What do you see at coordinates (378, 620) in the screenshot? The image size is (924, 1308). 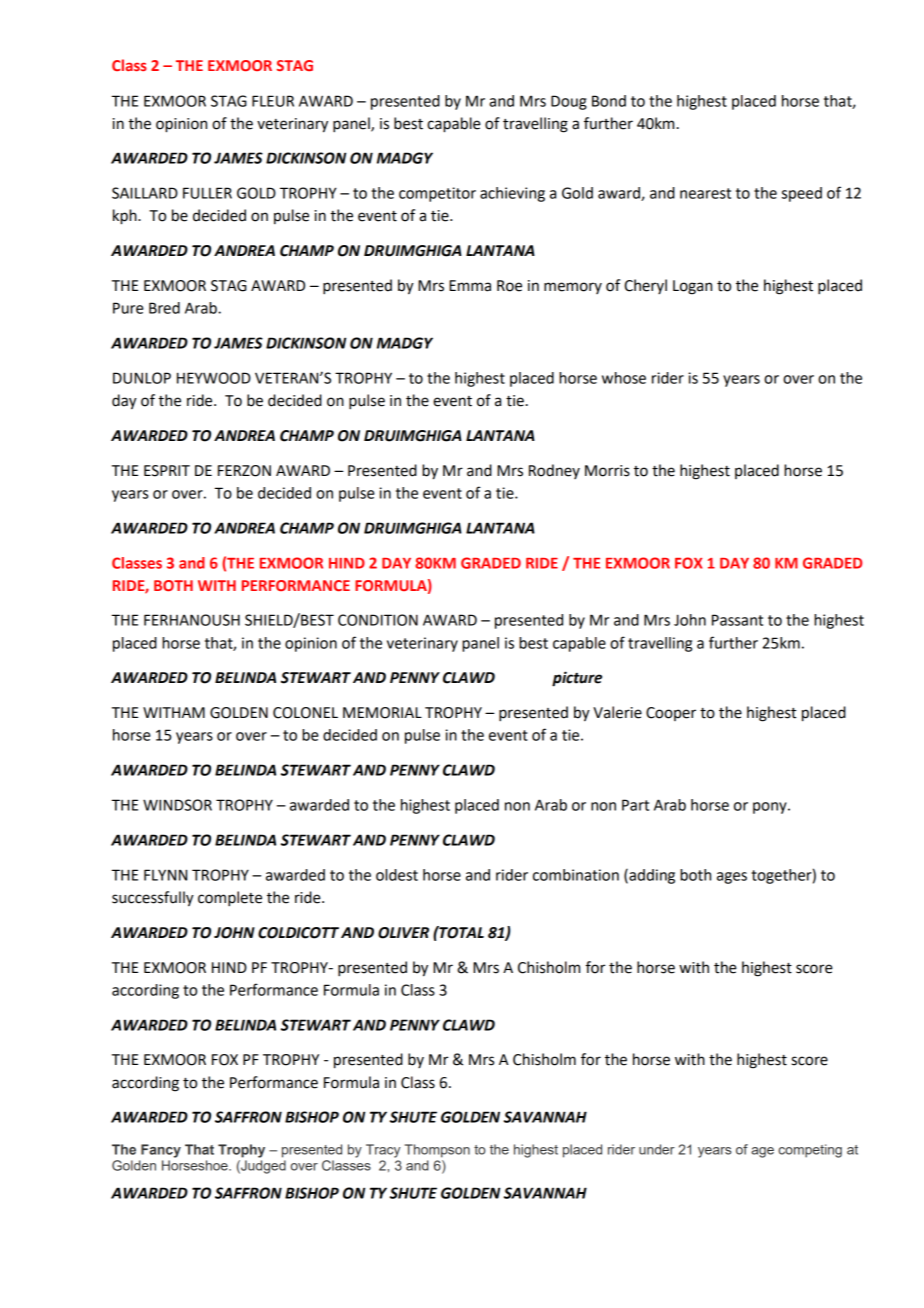 I see `CONDITION` at bounding box center [378, 620].
